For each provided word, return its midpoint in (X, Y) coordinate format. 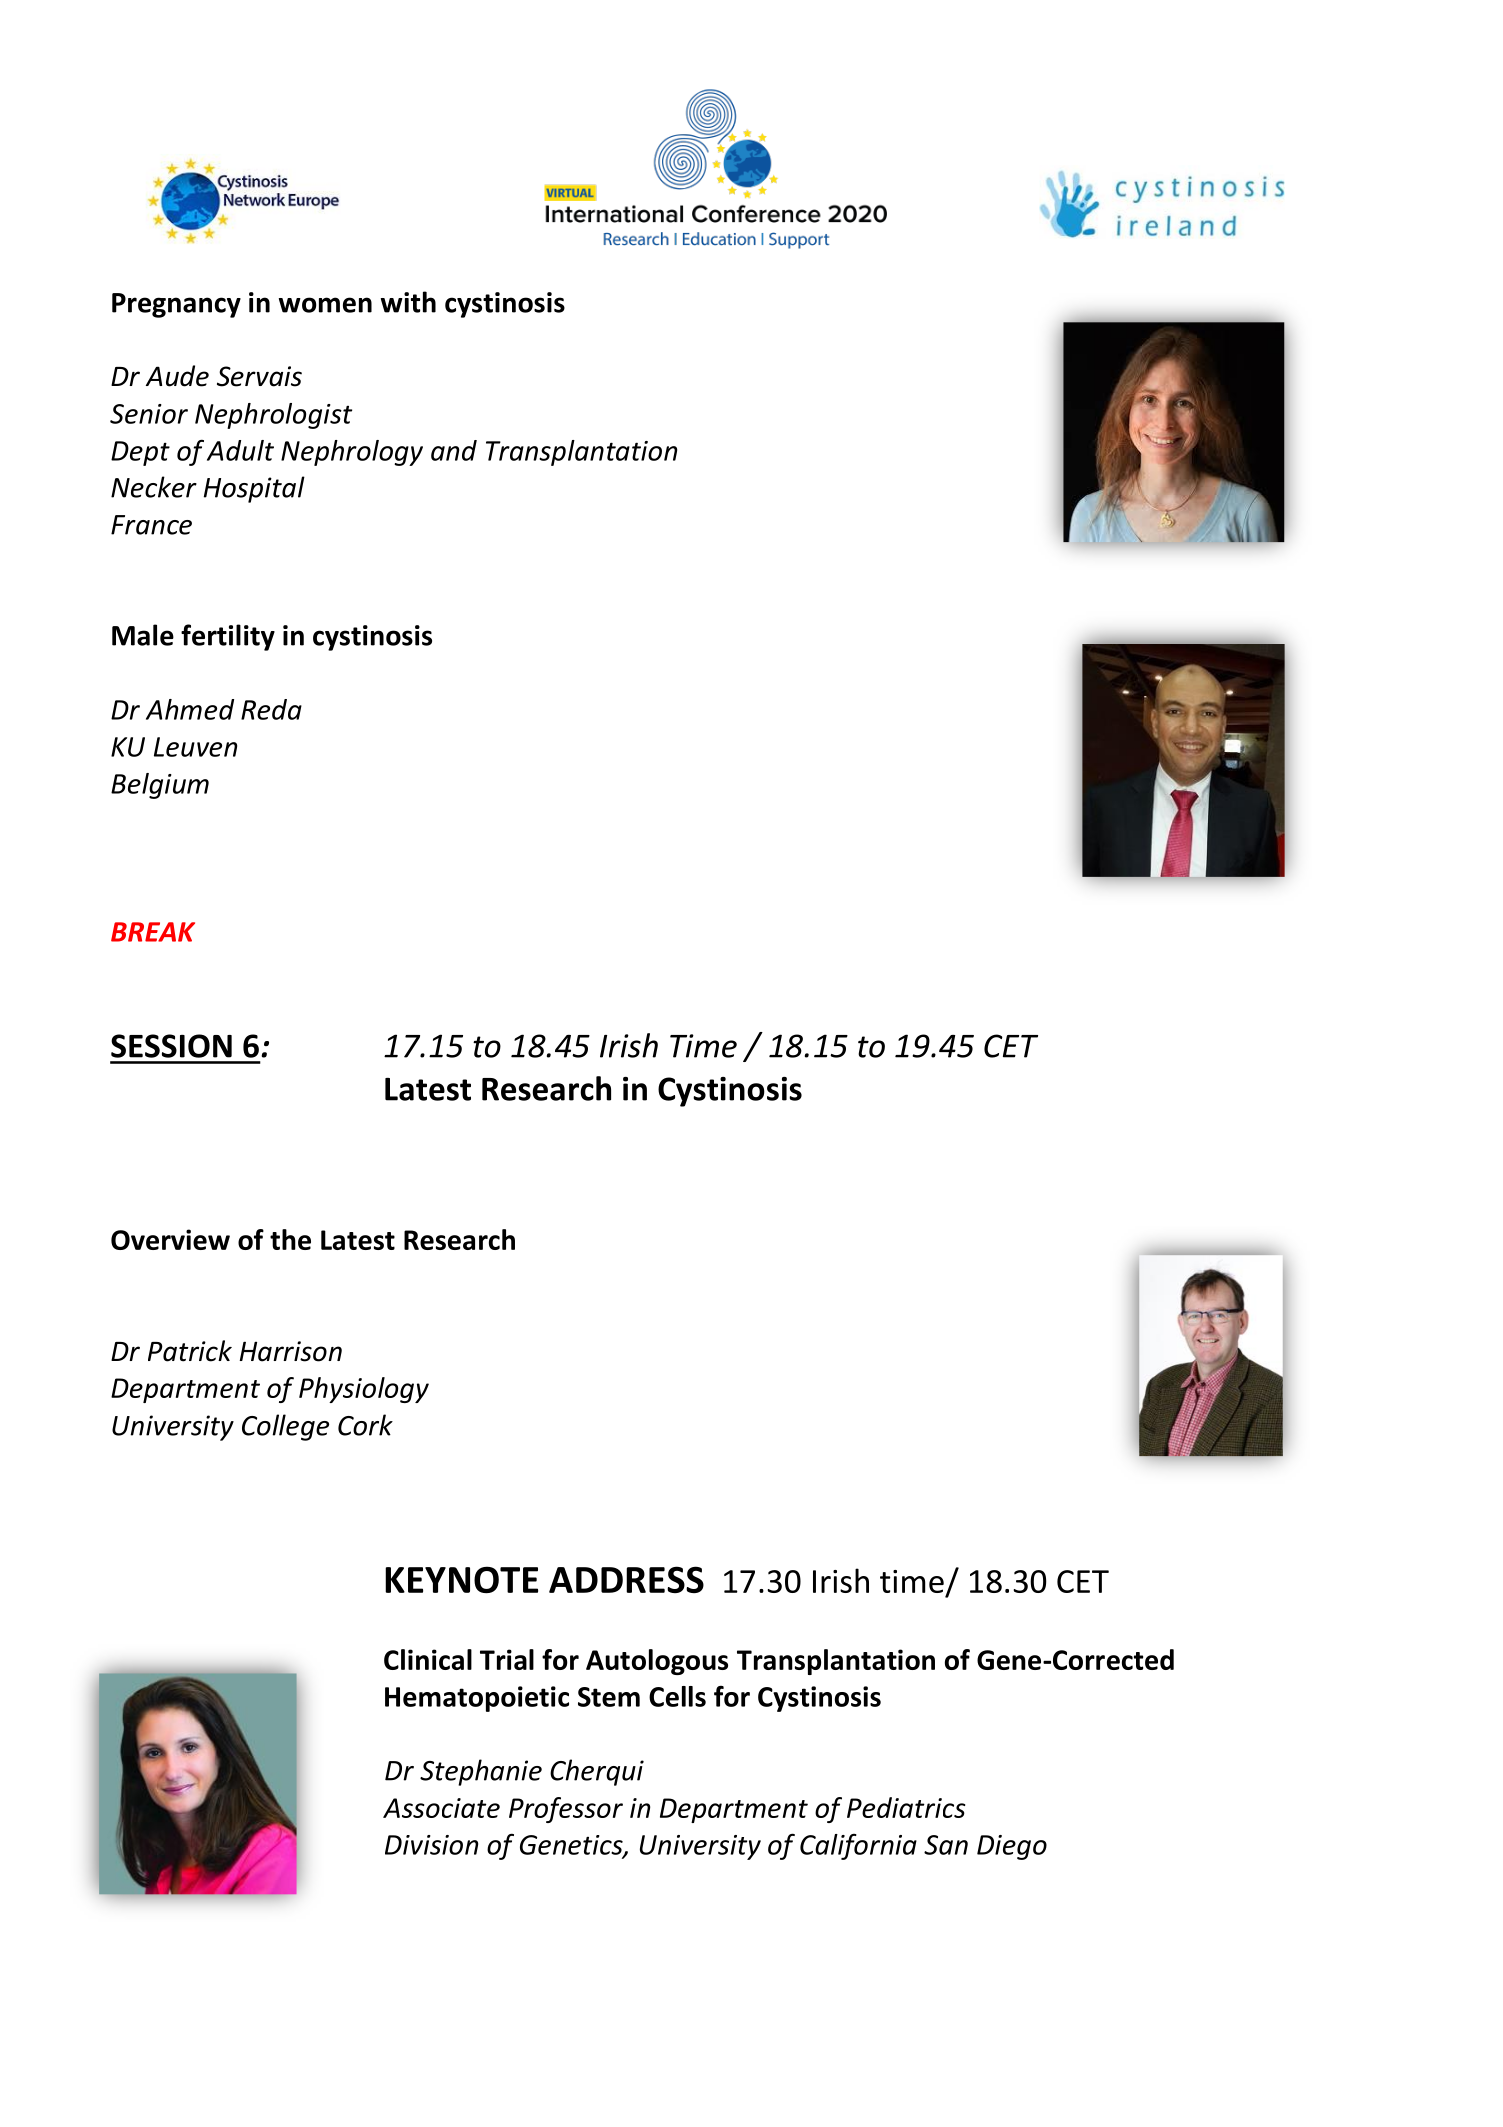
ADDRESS (626, 1579)
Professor (566, 1810)
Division (431, 1845)
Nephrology (352, 453)
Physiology (364, 1390)
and (454, 450)
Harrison (290, 1351)
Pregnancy (176, 305)
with (408, 302)
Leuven (195, 747)
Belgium (160, 786)
